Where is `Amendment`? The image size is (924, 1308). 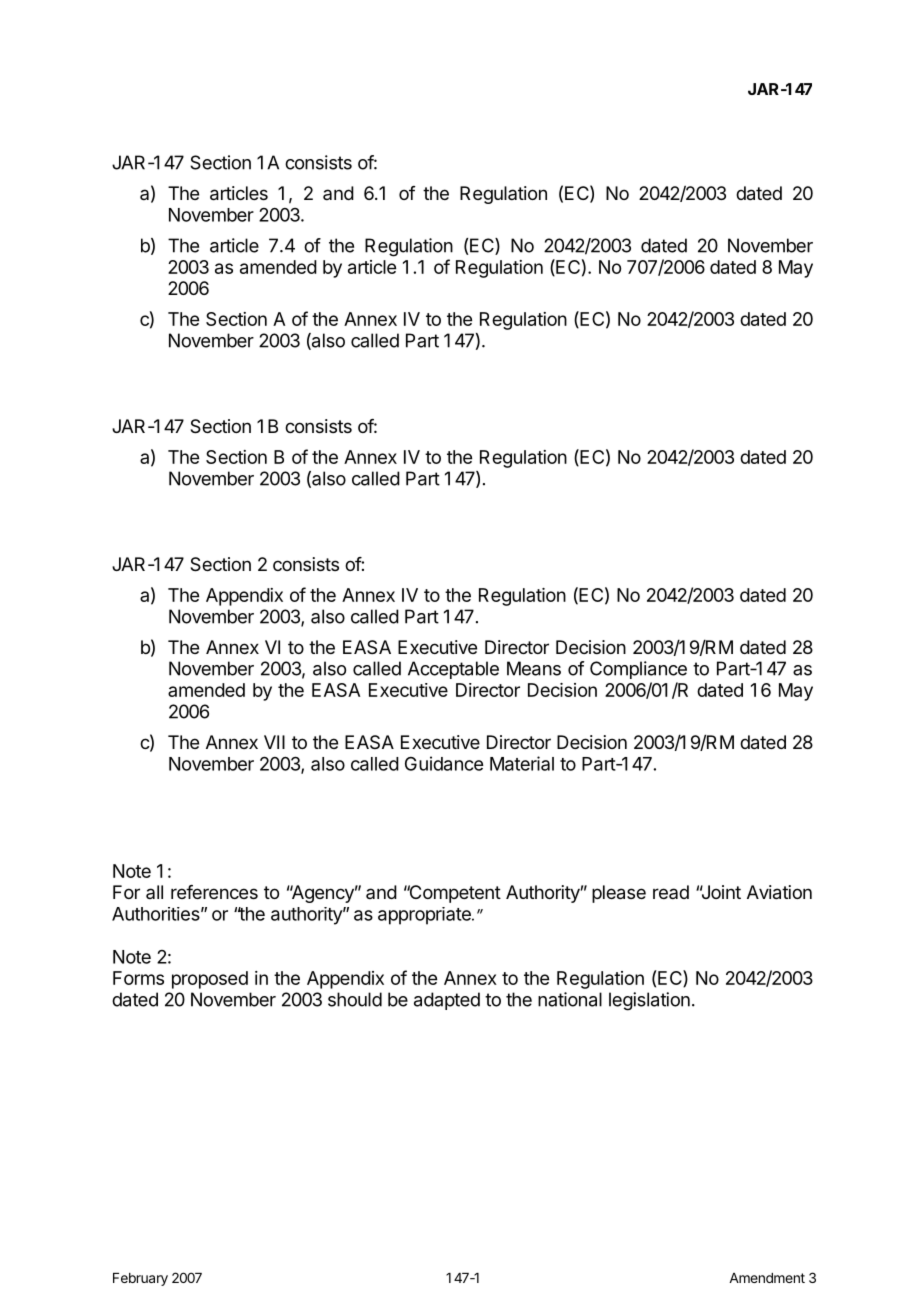 Amendment is located at coordinates (767, 1278).
